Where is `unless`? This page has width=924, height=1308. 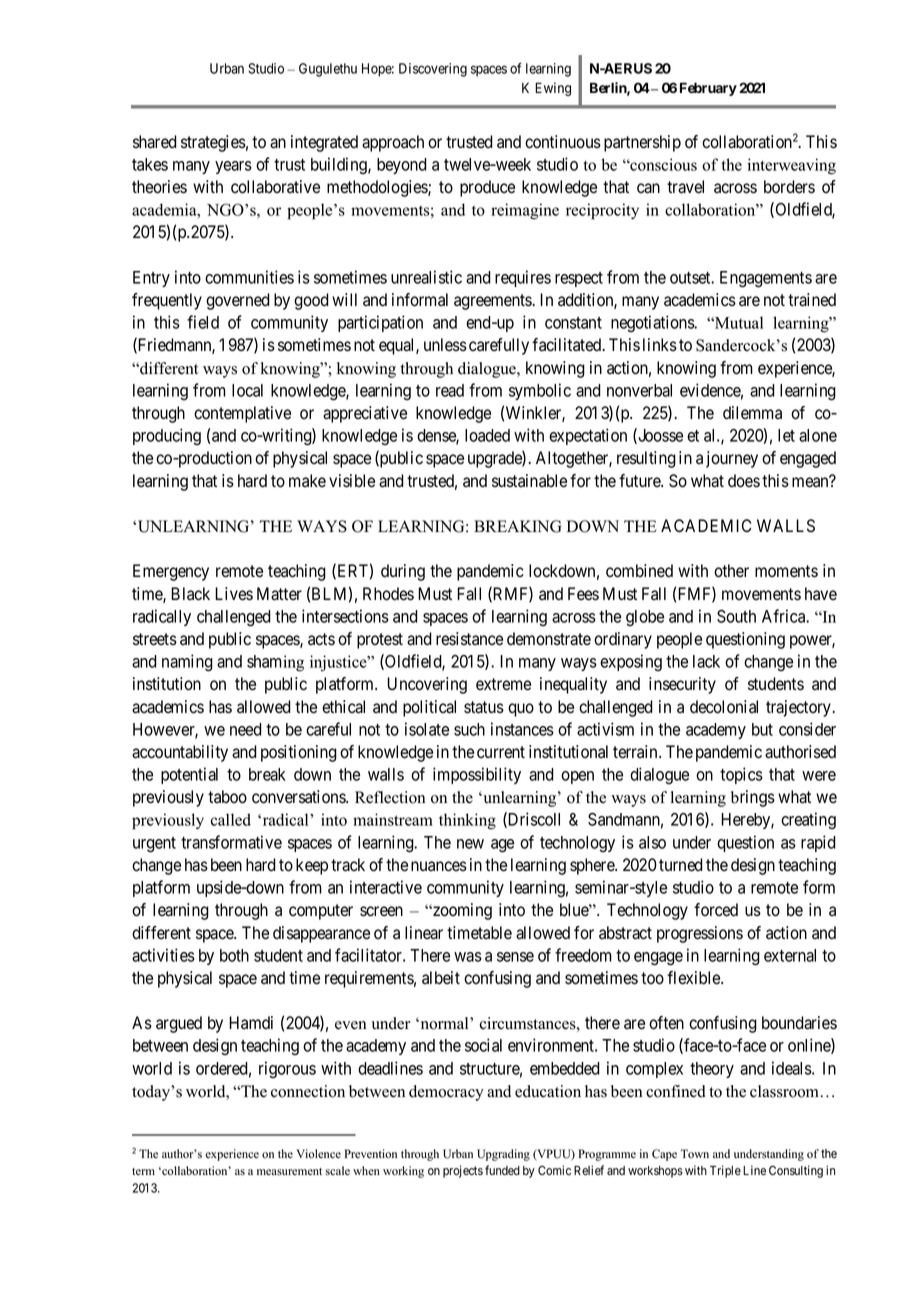
unless is located at coordinates (445, 345).
